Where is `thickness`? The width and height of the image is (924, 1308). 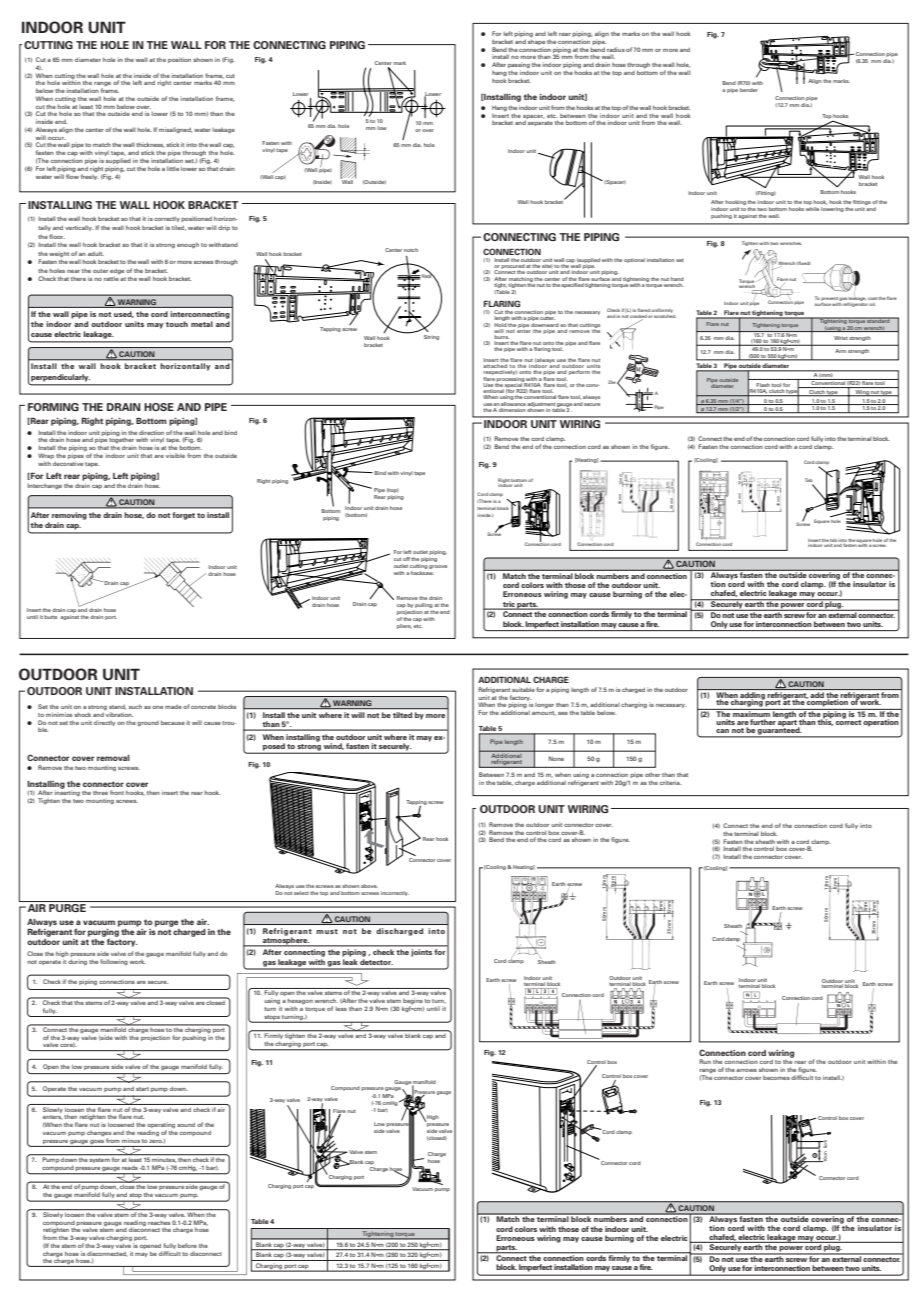
thickness is located at coordinates (150, 145).
